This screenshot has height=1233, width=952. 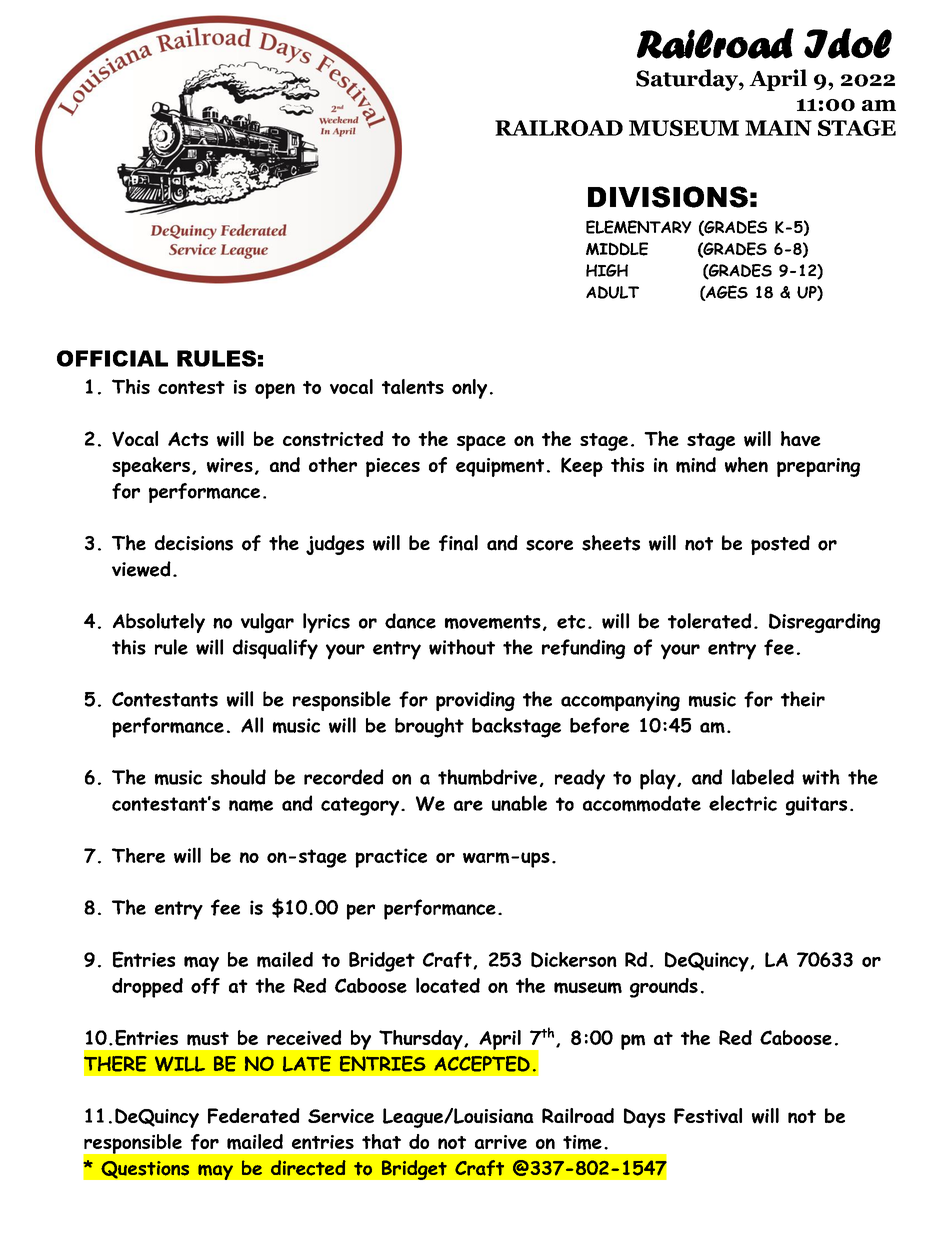 What do you see at coordinates (778, 128) in the screenshot?
I see `MAIN` at bounding box center [778, 128].
